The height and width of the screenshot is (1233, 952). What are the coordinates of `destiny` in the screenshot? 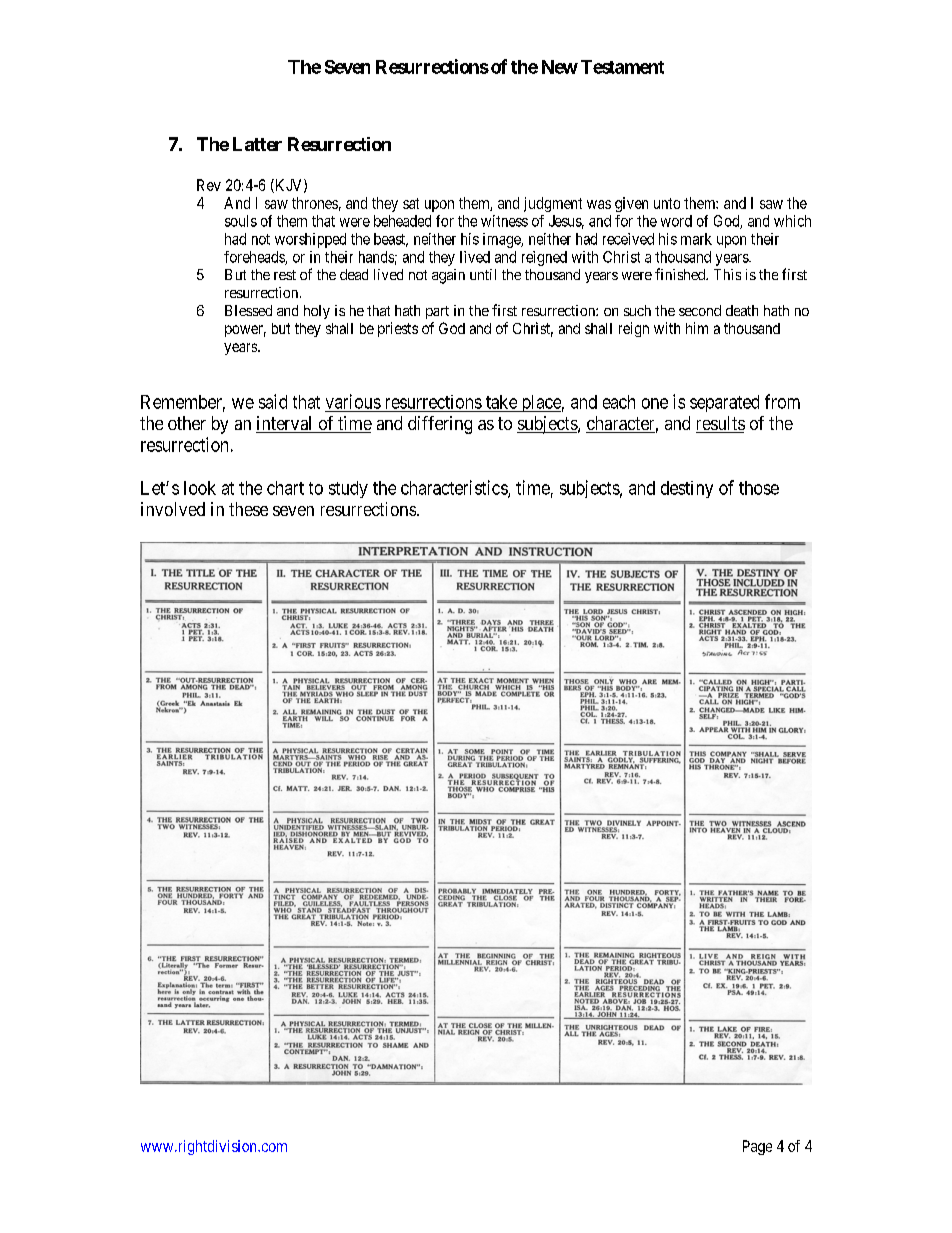 It's located at (687, 489).
